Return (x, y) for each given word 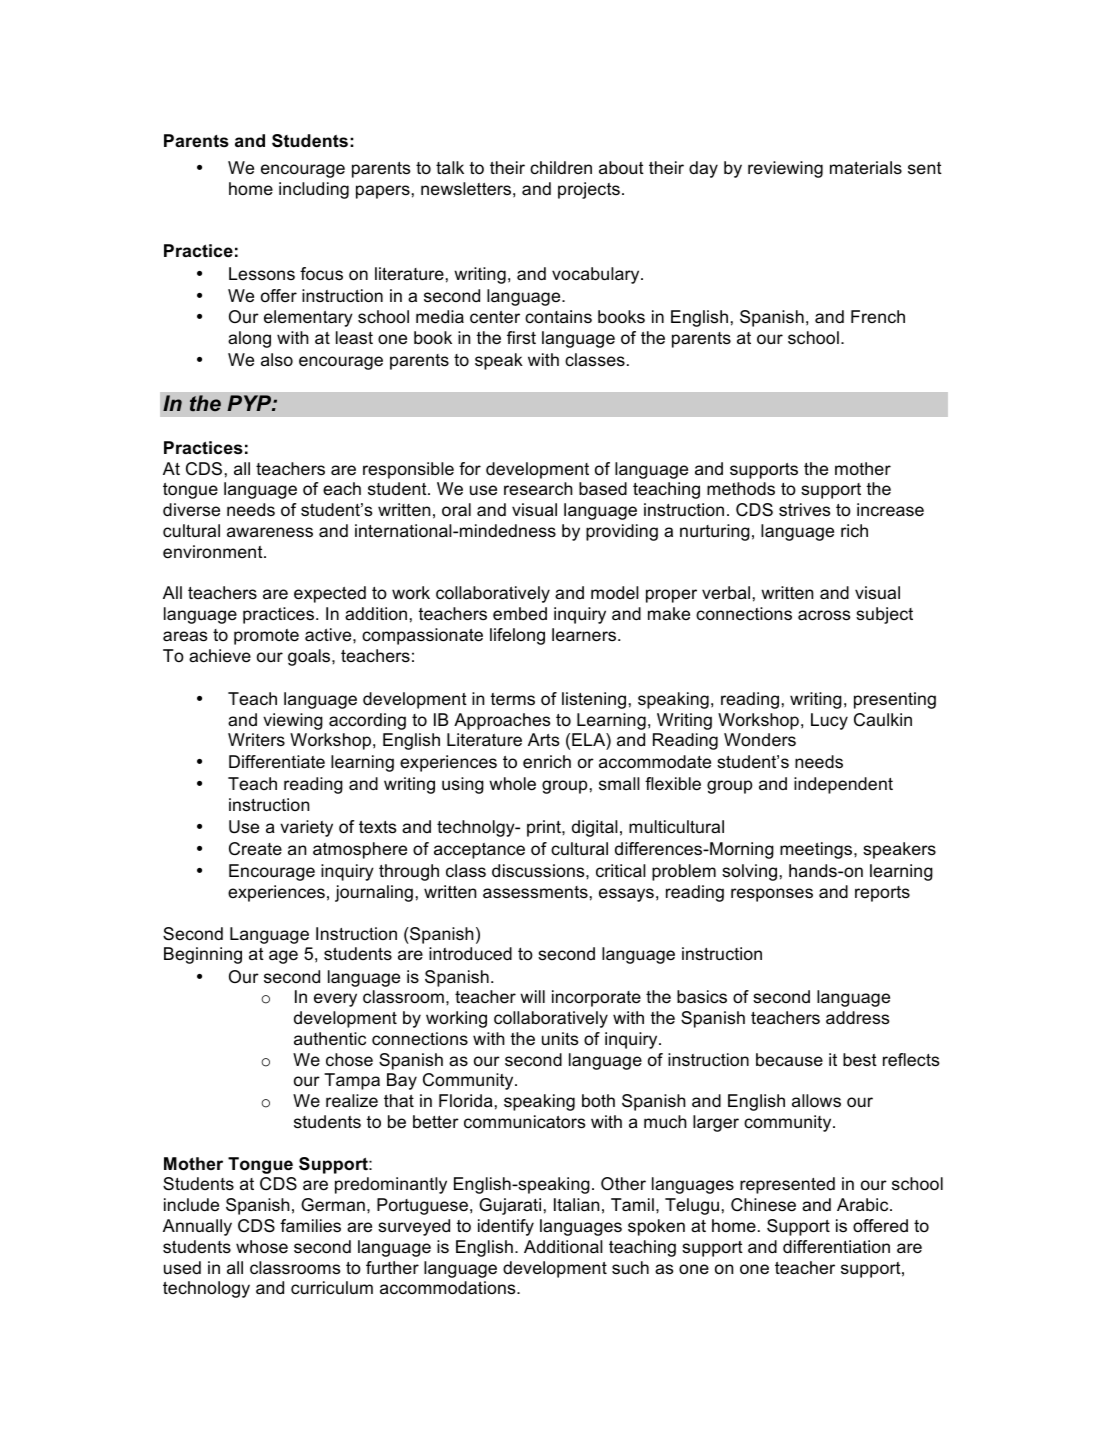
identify (506, 1227)
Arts (543, 740)
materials (866, 167)
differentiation (836, 1246)
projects (589, 190)
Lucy (829, 721)
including (314, 190)
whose (262, 1247)
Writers (256, 739)
